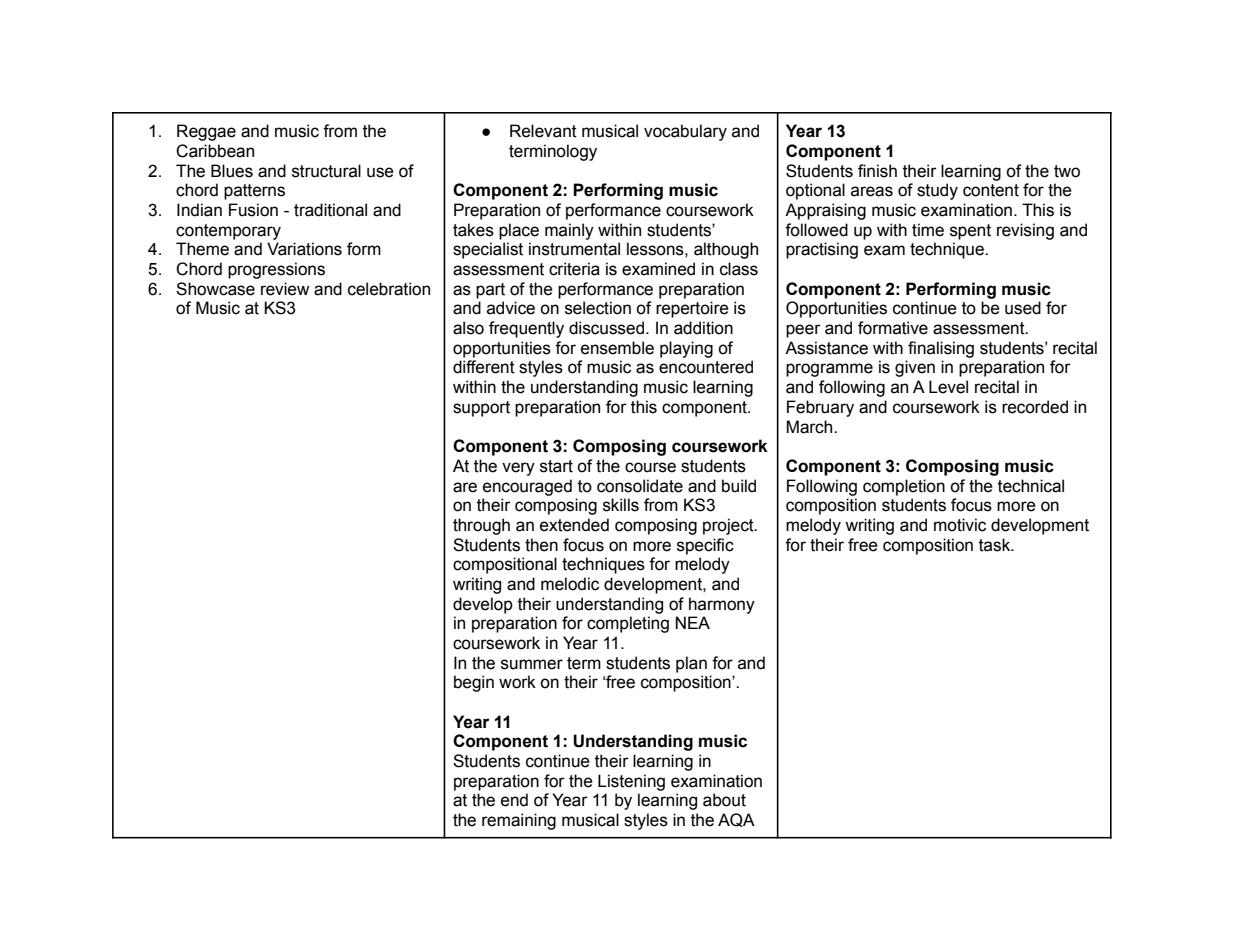 The width and height of the image is (1233, 952). What do you see at coordinates (877, 171) in the image?
I see `finish` at bounding box center [877, 171].
